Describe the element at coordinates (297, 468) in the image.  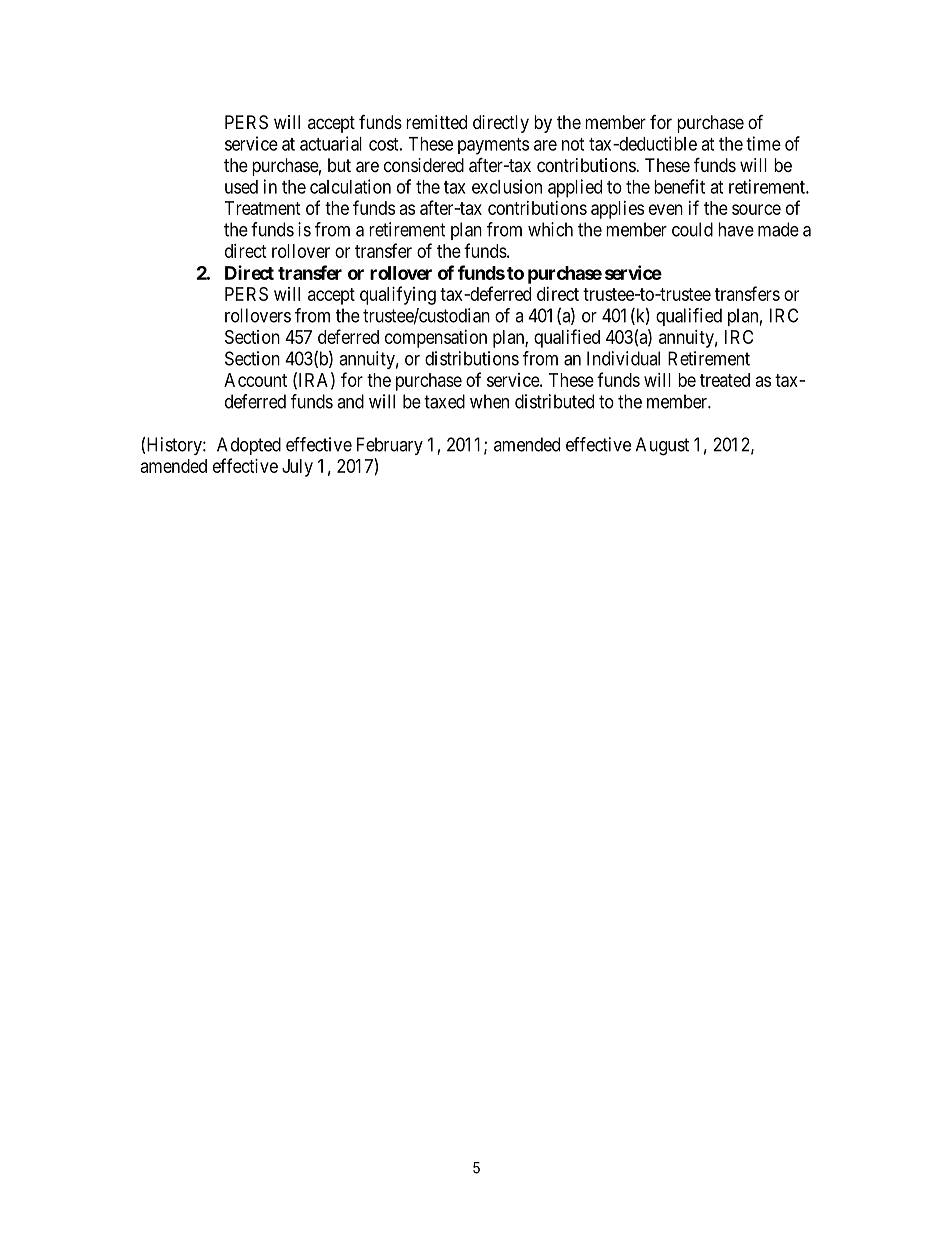
I see `July` at that location.
